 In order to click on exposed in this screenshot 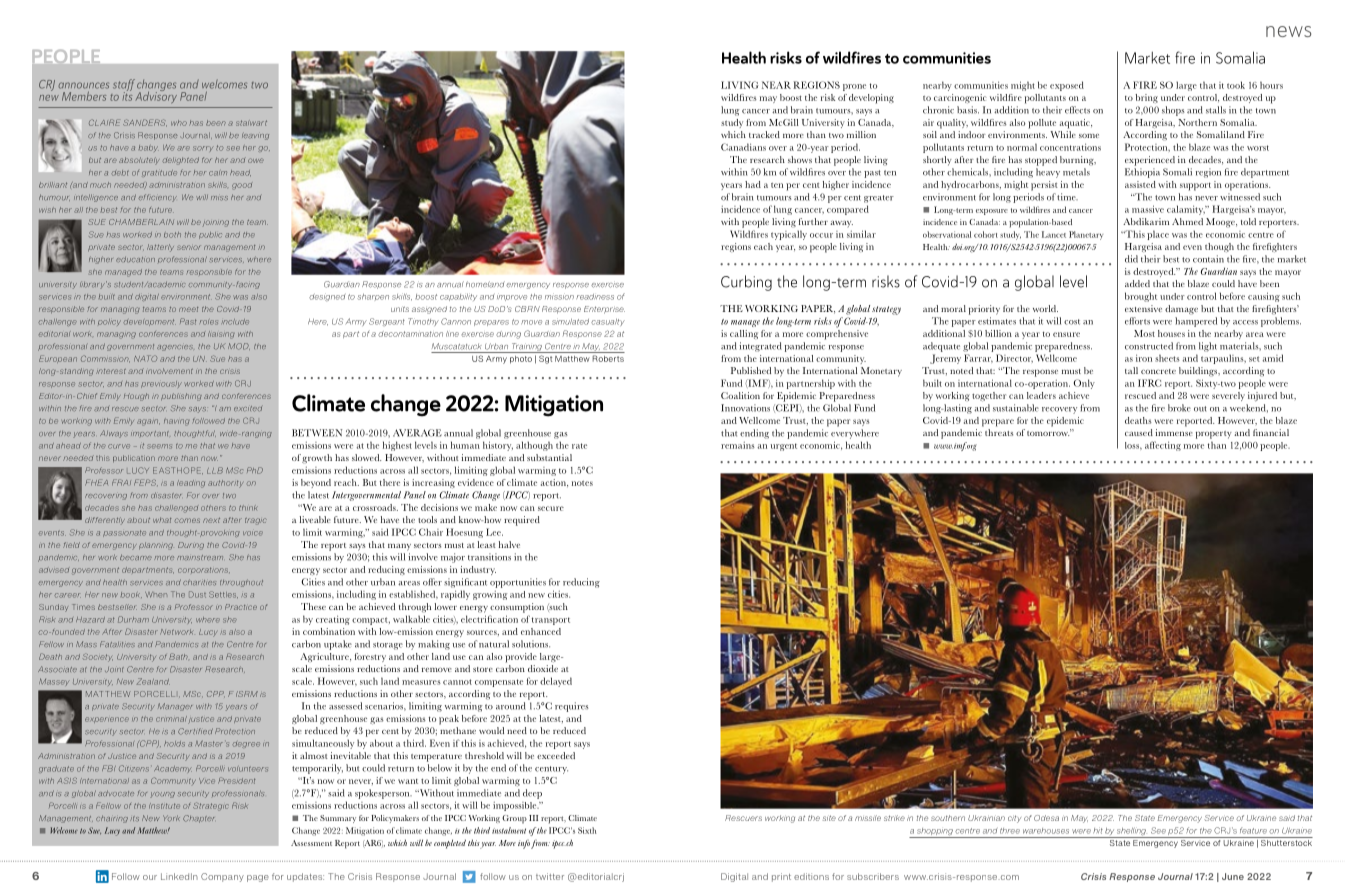, I will do `click(1067, 86)`.
